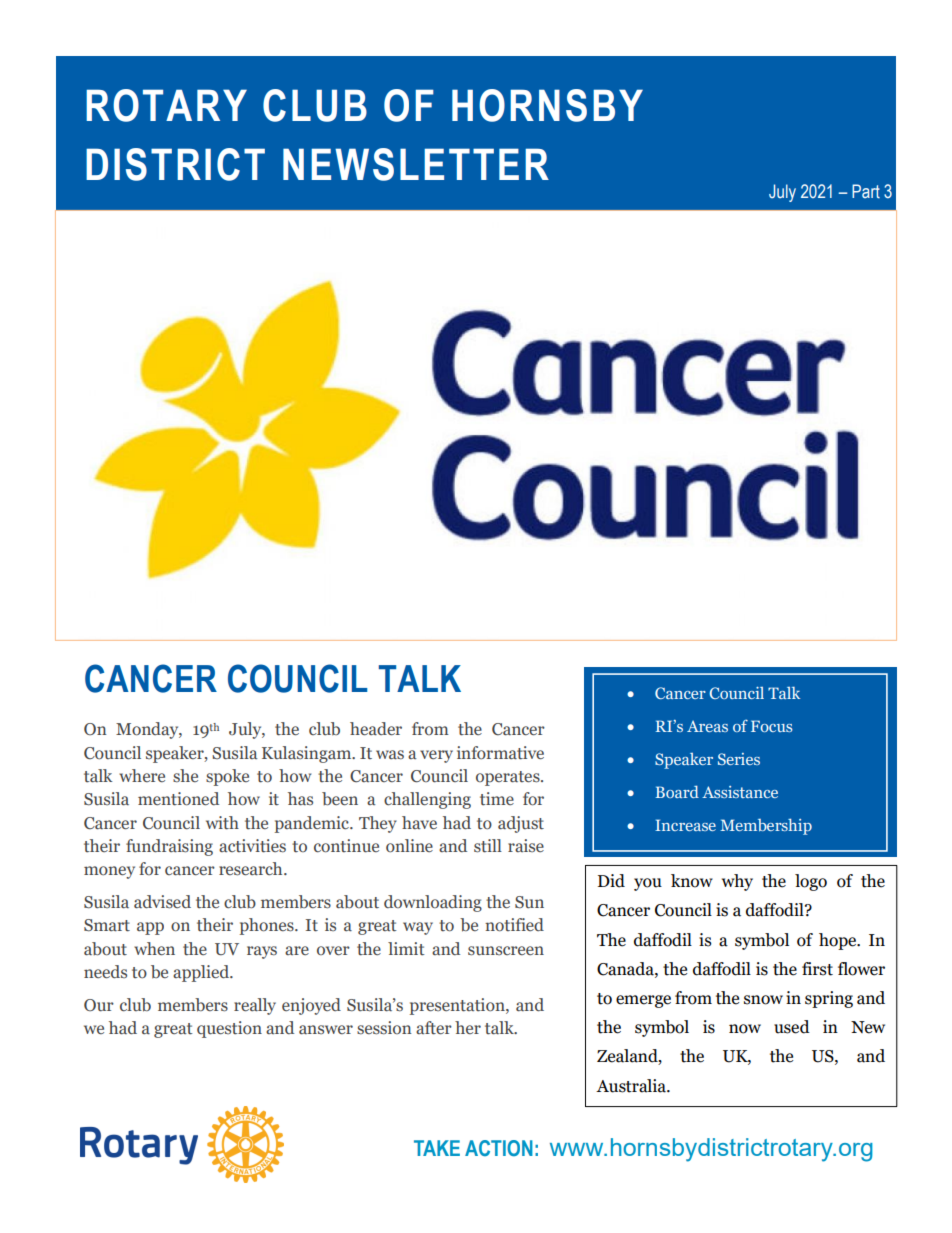 This image has width=952, height=1233. Describe the element at coordinates (772, 726) in the image. I see `Focus` at that location.
